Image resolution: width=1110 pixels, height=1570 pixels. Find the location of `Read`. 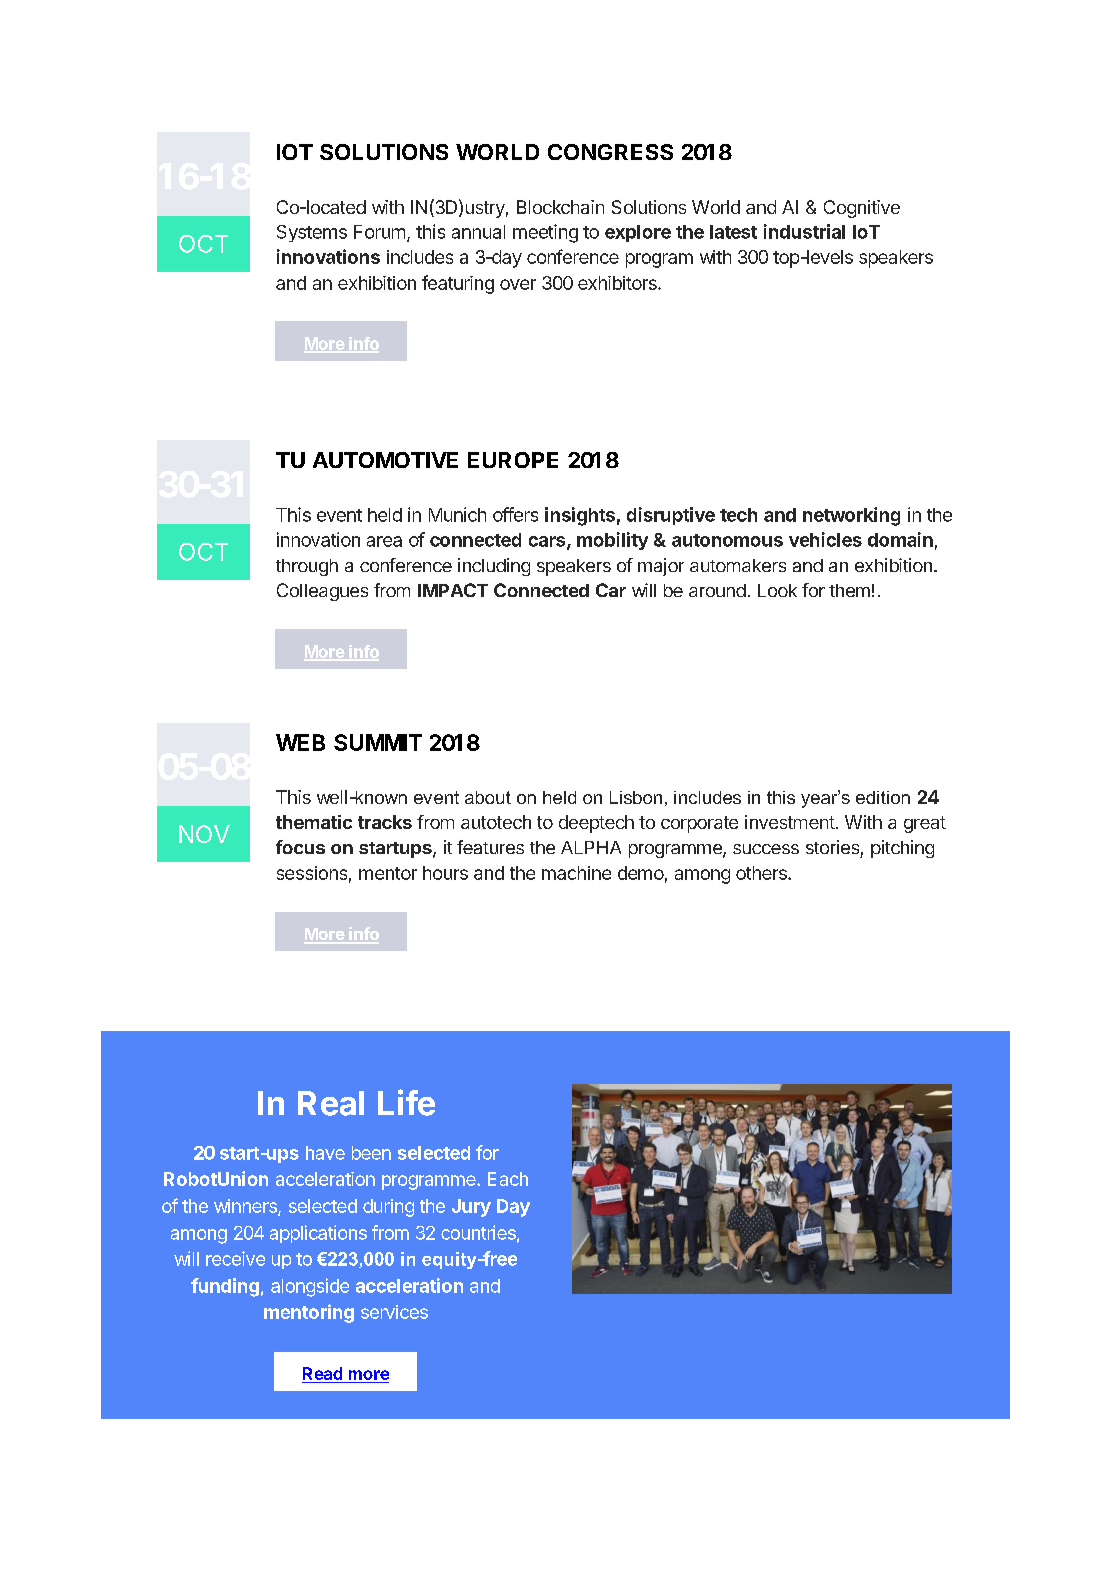

Read is located at coordinates (322, 1373).
